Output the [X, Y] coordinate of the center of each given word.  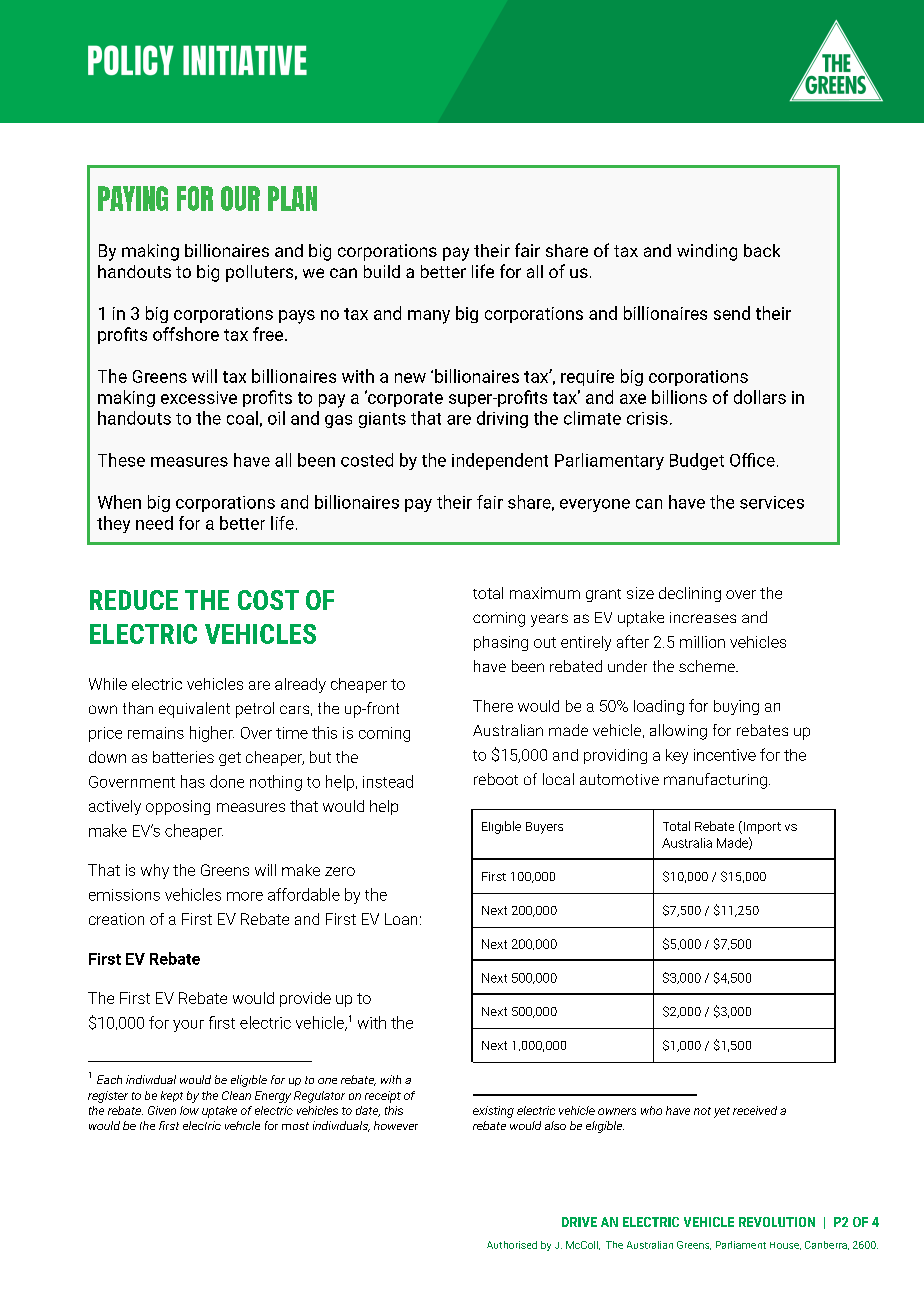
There [493, 706]
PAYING [133, 198]
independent [500, 461]
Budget [697, 461]
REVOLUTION [777, 1222]
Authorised [512, 1245]
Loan [401, 919]
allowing [678, 732]
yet [722, 1112]
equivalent [194, 710]
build [382, 271]
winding [707, 252]
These [121, 460]
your [188, 1026]
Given [162, 1110]
